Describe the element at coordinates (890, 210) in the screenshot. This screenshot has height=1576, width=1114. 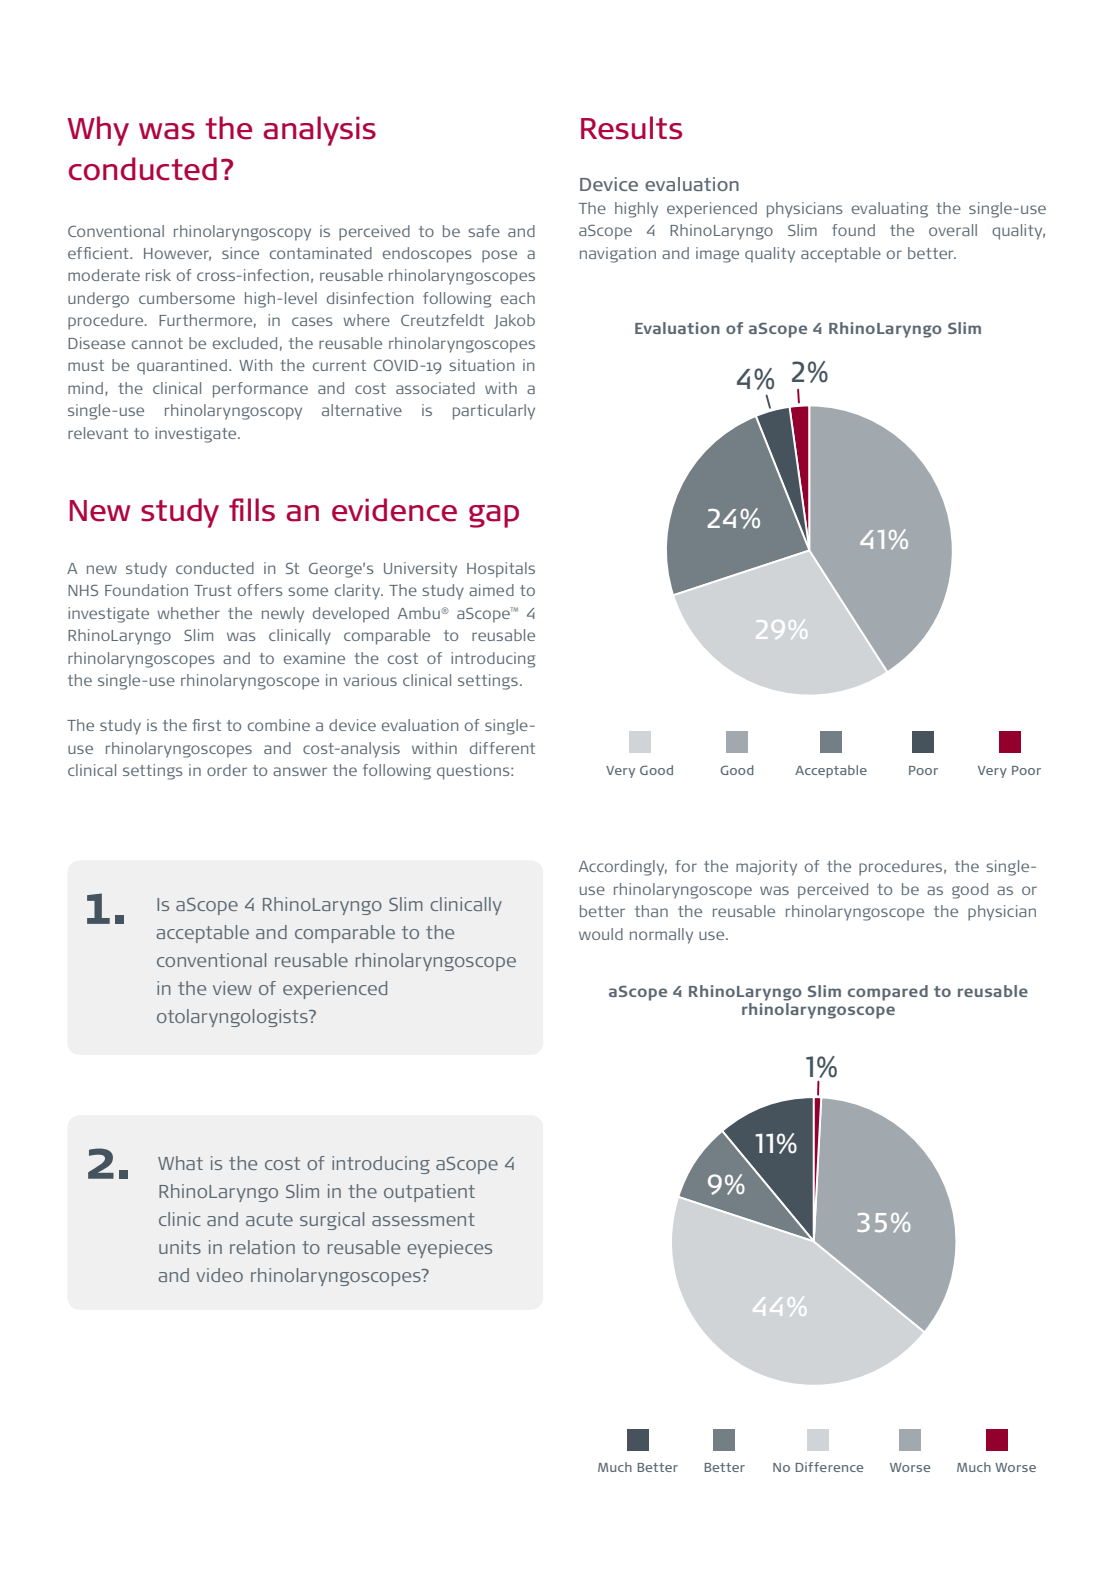
I see `evaluating` at that location.
